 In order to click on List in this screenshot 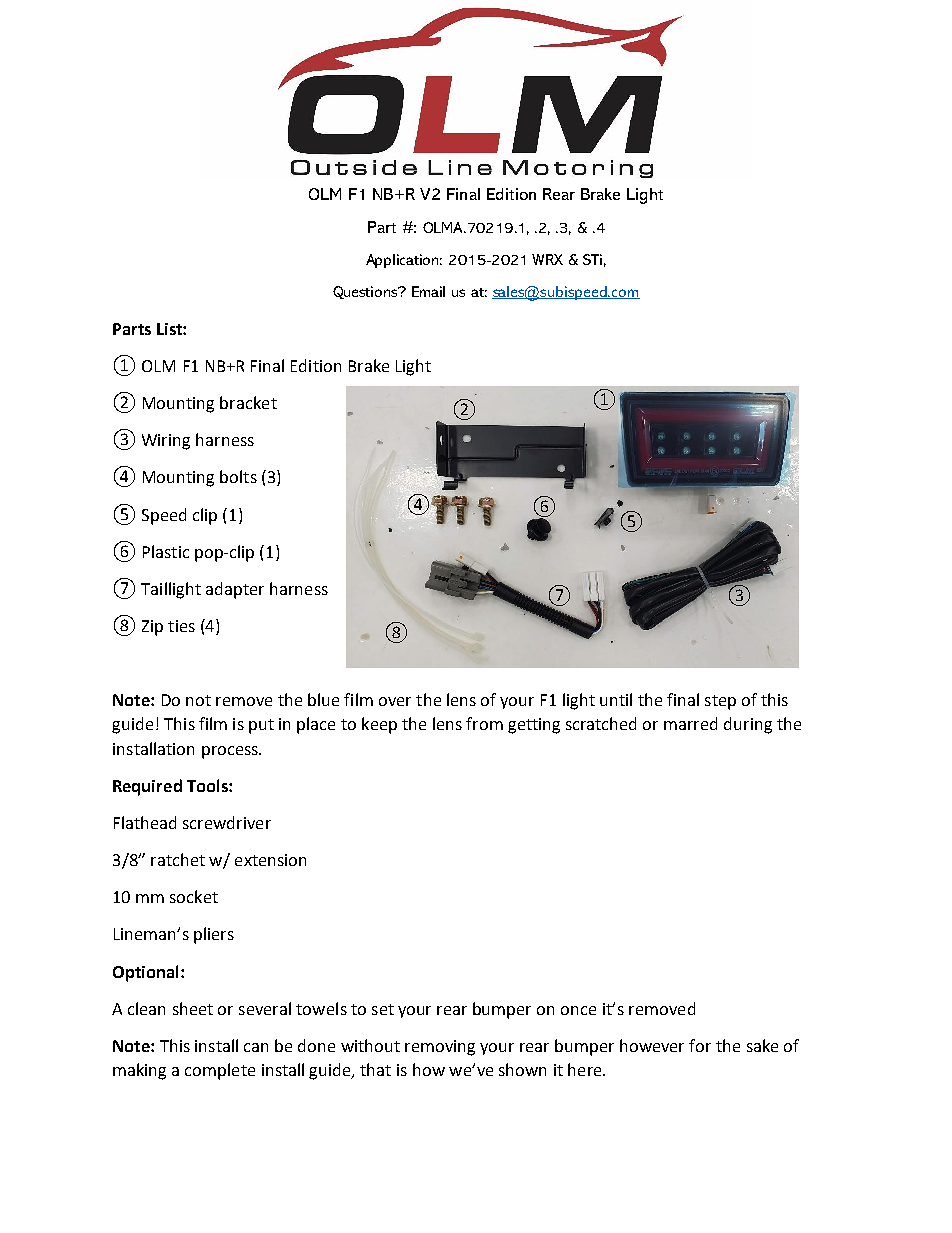, I will do `click(170, 329)`.
